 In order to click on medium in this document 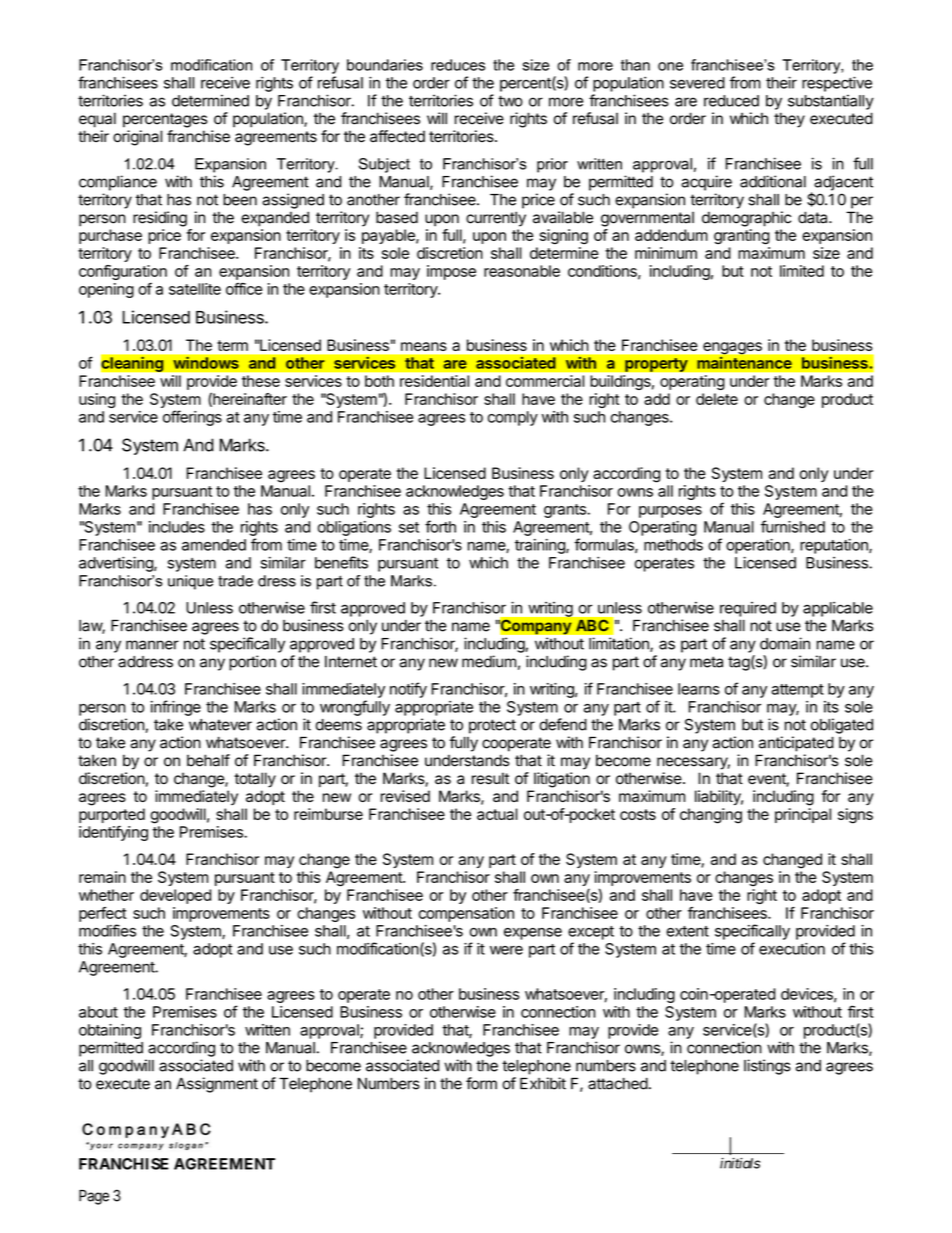, I will do `click(489, 661)`.
